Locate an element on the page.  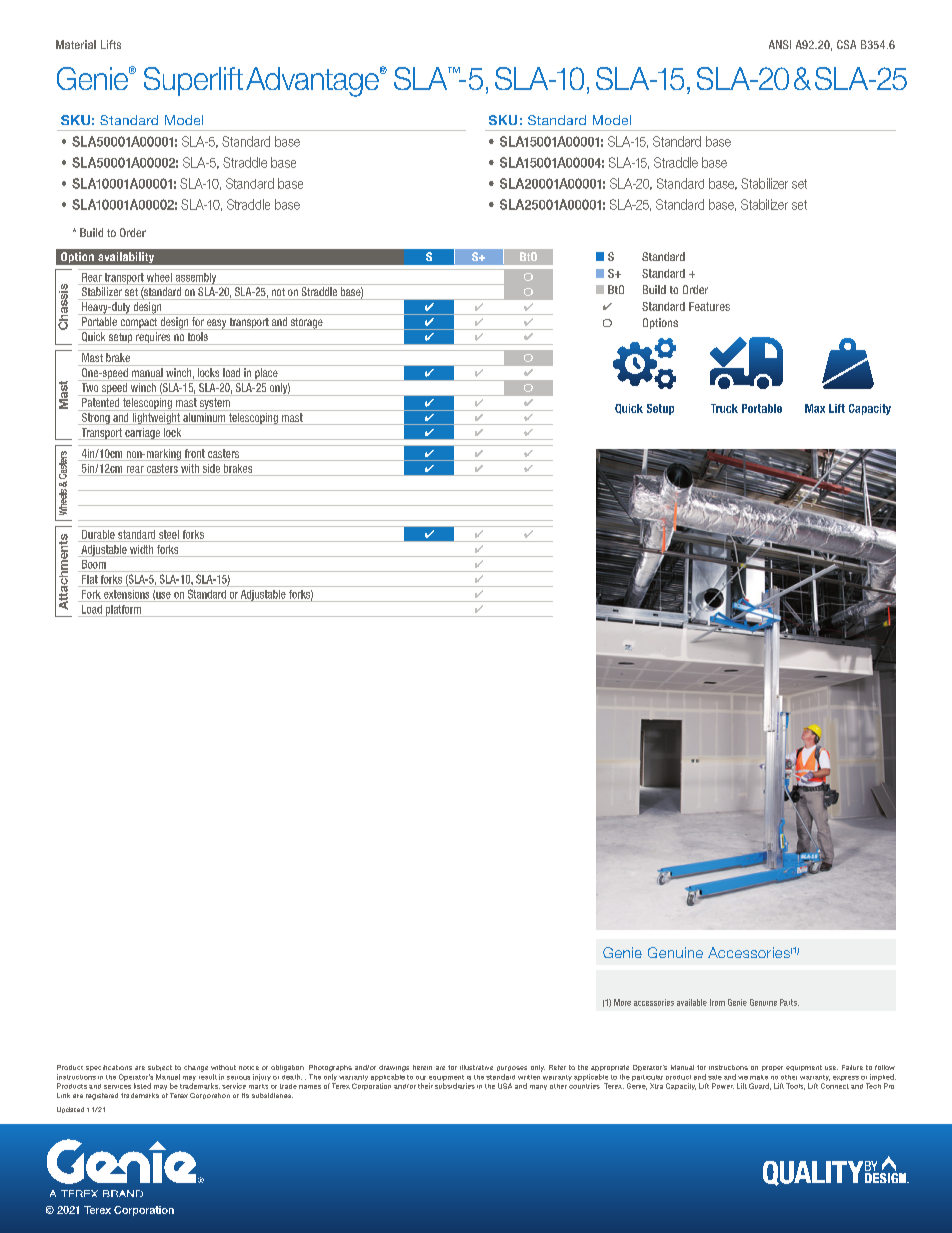
ANSI is located at coordinates (780, 44).
